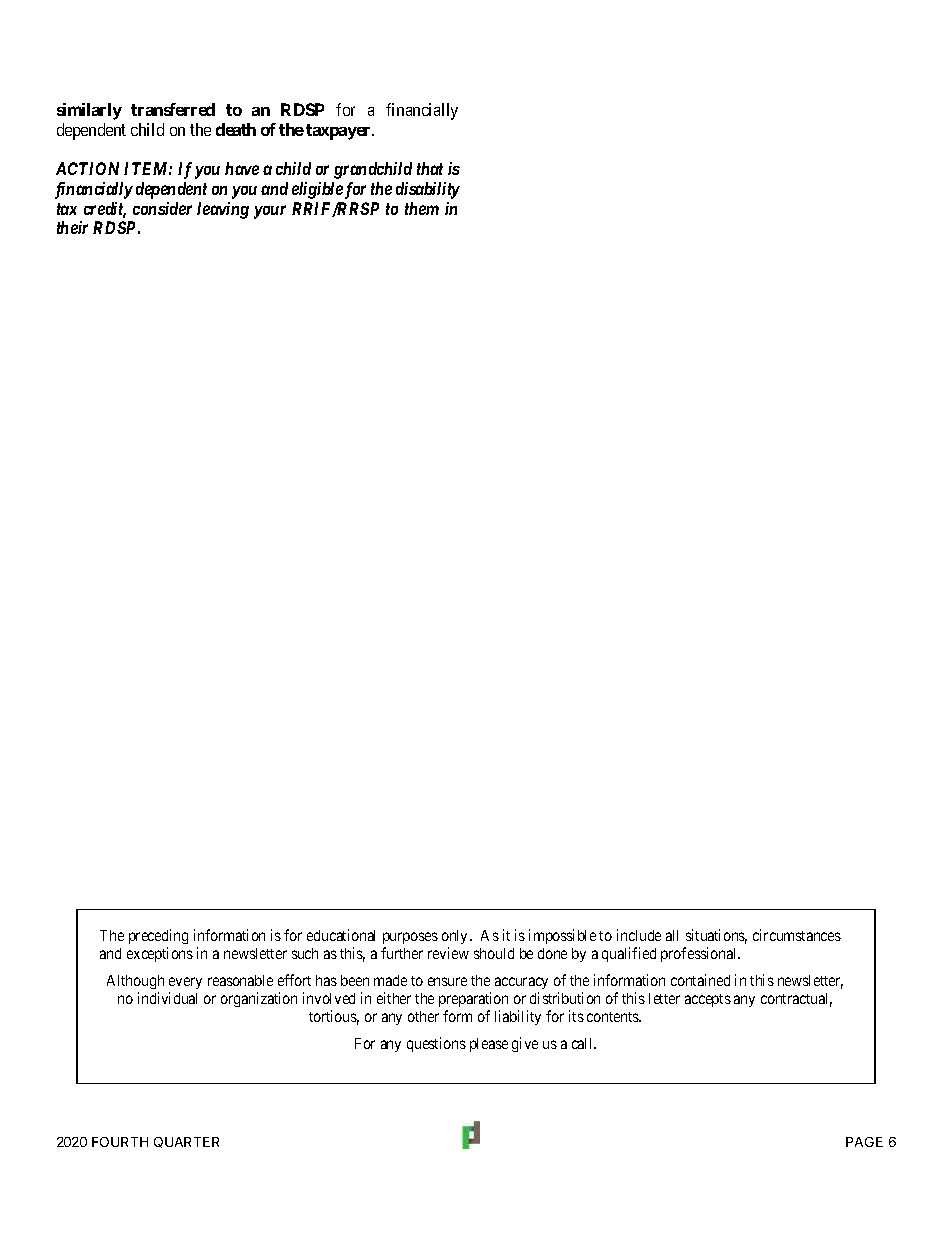 The width and height of the document is (952, 1233). What do you see at coordinates (158, 936) in the document?
I see `preceding` at bounding box center [158, 936].
